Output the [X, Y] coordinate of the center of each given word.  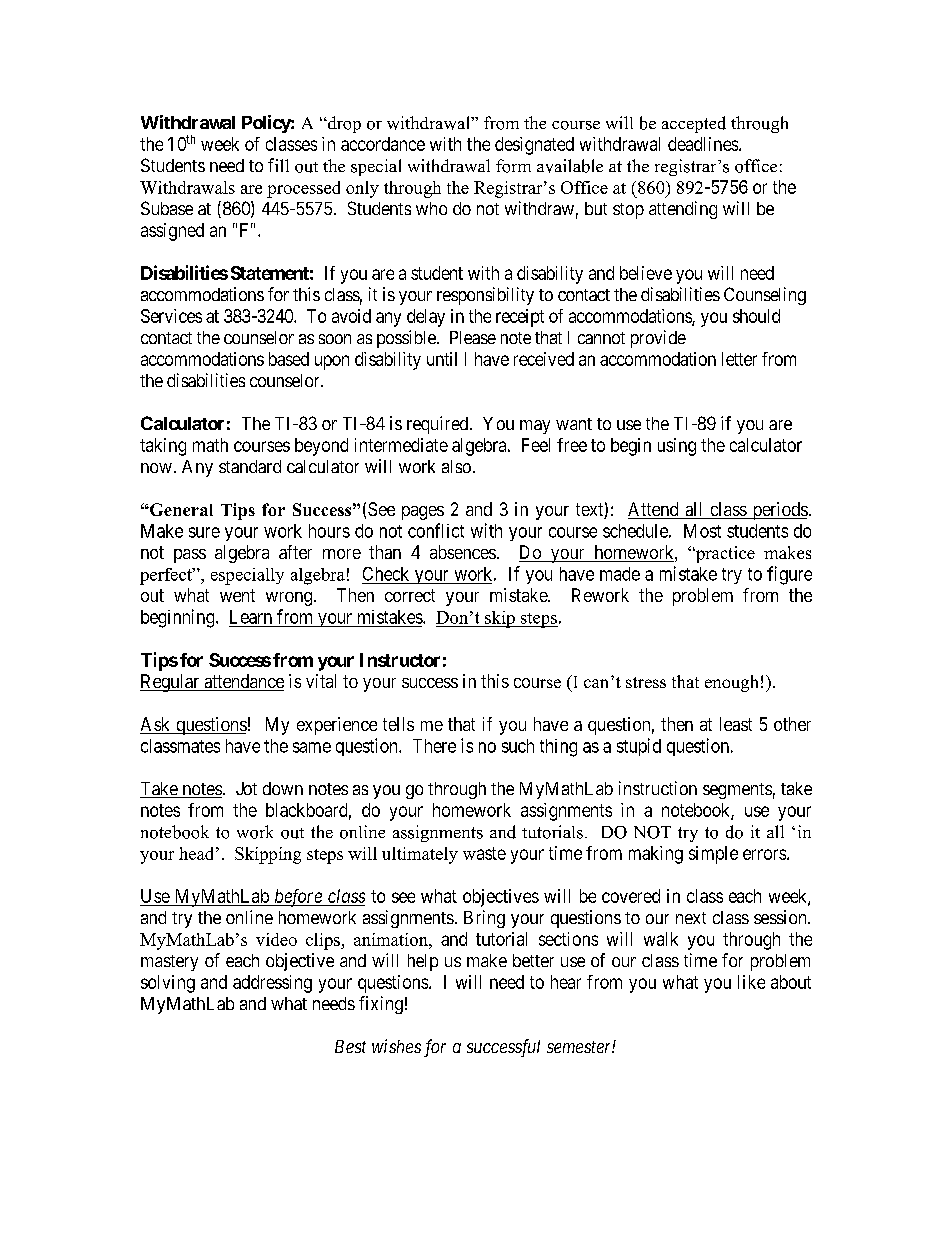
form [513, 166]
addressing [272, 984]
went [237, 595]
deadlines [704, 144]
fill [278, 165]
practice [724, 554]
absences [463, 552]
